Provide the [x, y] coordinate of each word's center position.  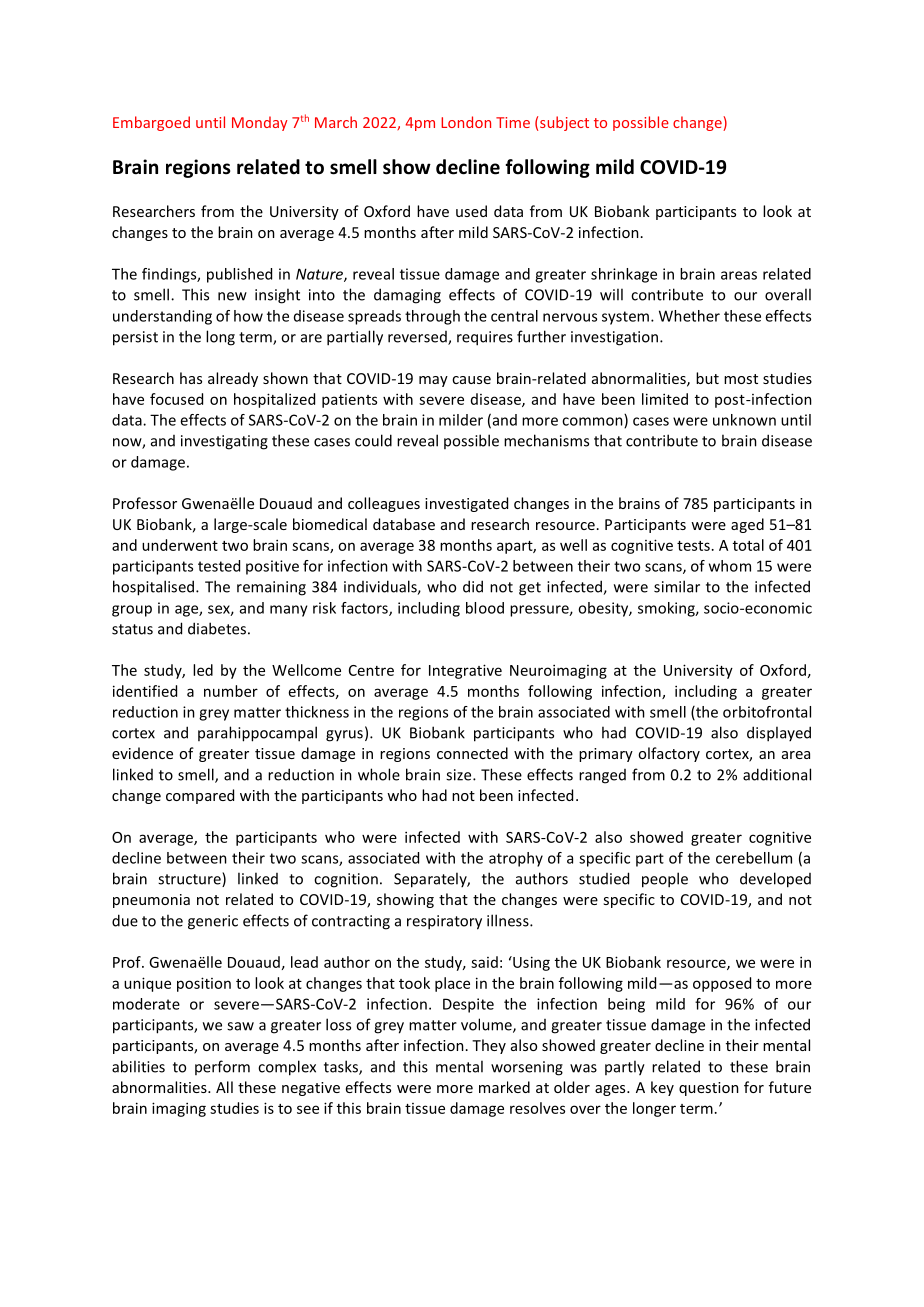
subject [564, 123]
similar [677, 586]
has [191, 378]
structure [190, 879]
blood [485, 608]
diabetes [217, 628]
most [741, 379]
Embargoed [151, 123]
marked [504, 1087]
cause [471, 380]
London [466, 122]
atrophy [516, 859]
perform [222, 1067]
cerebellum [754, 858]
